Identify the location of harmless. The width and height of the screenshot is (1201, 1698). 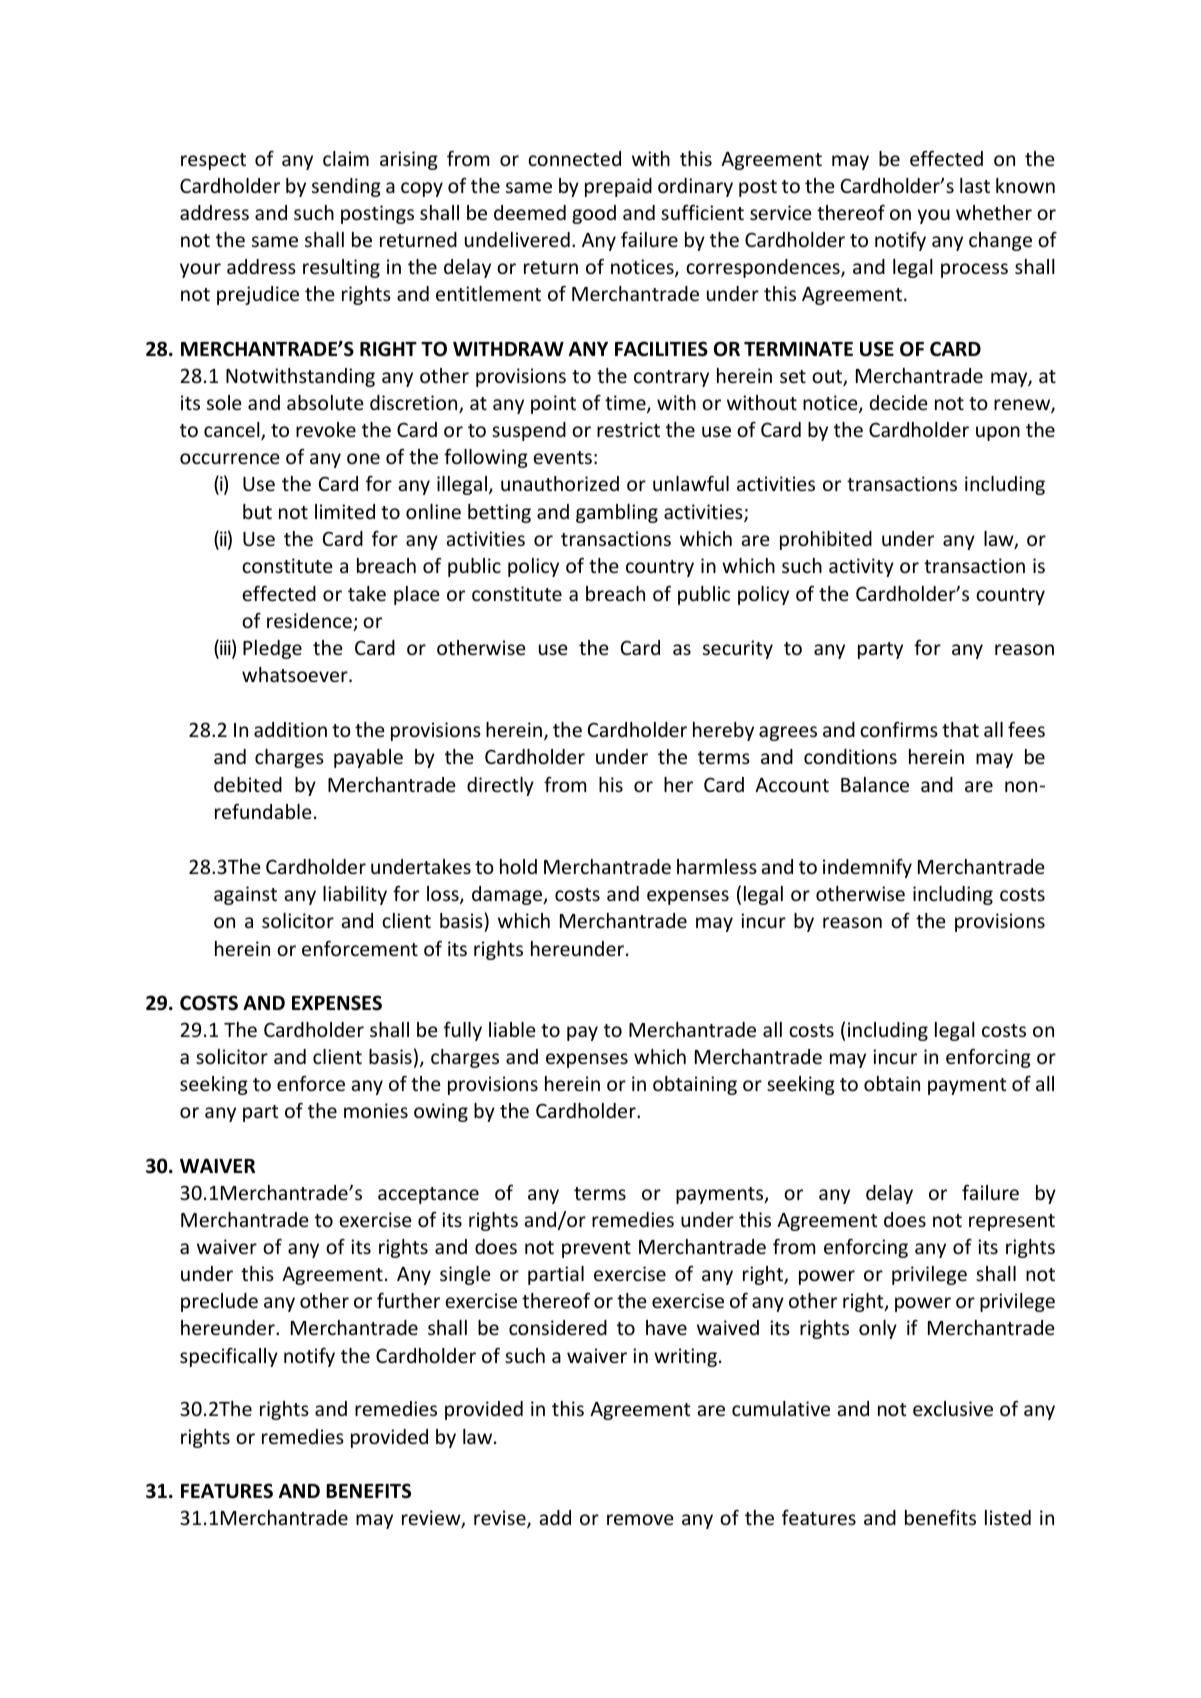
(717, 866).
